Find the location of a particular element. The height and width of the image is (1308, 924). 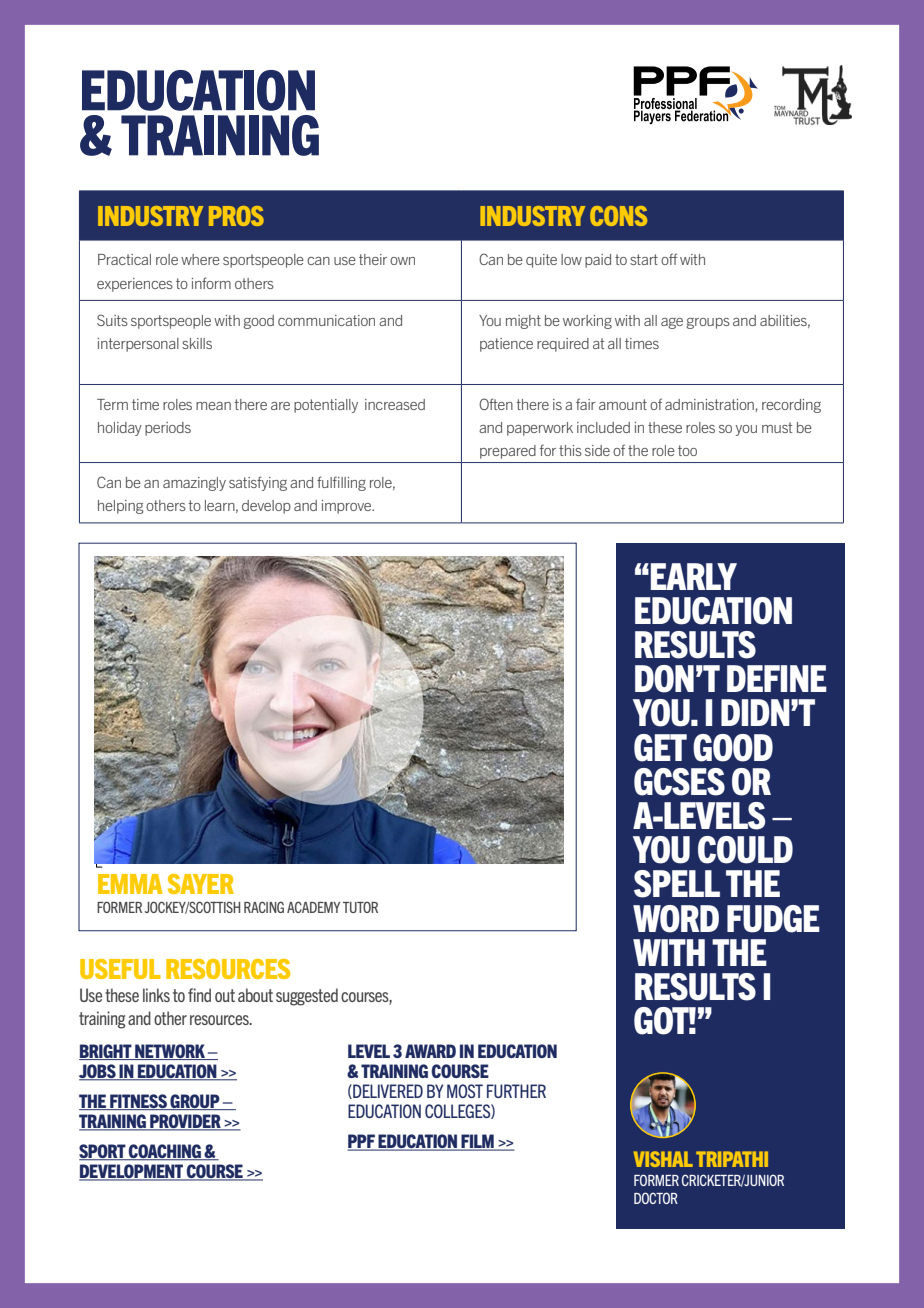

GET is located at coordinates (660, 748).
